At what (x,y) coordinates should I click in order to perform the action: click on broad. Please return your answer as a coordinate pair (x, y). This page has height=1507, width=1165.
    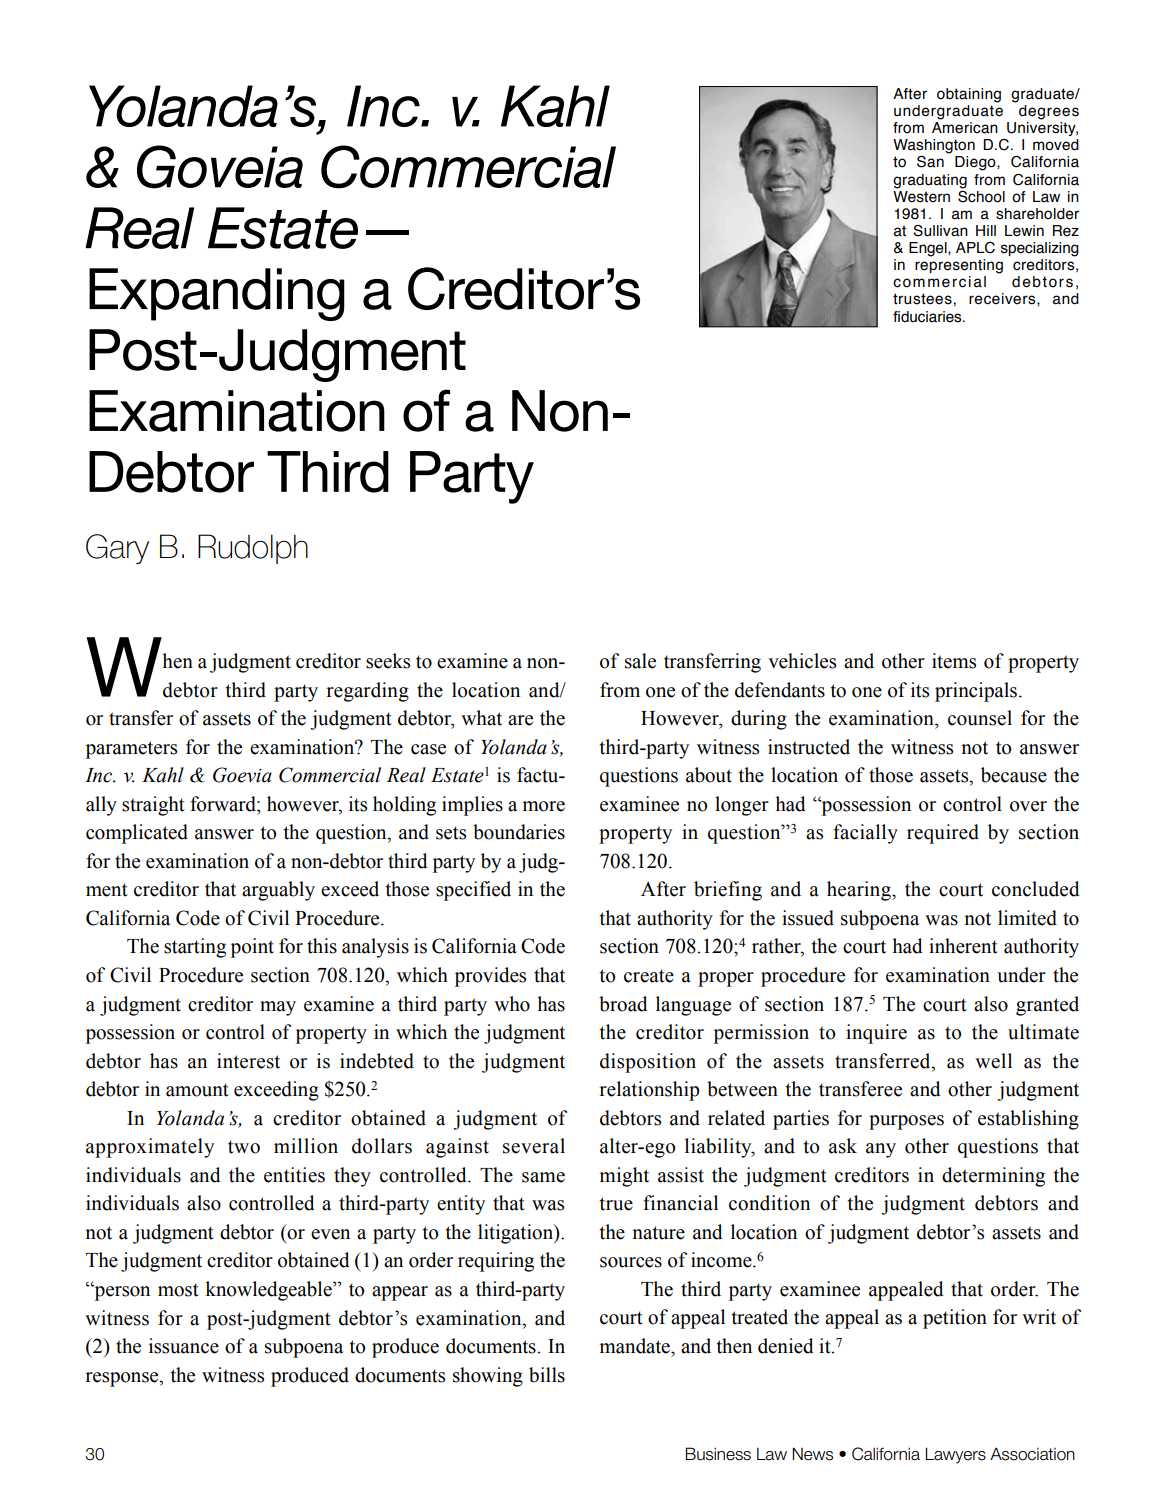
    Looking at the image, I should click on (623, 1004).
